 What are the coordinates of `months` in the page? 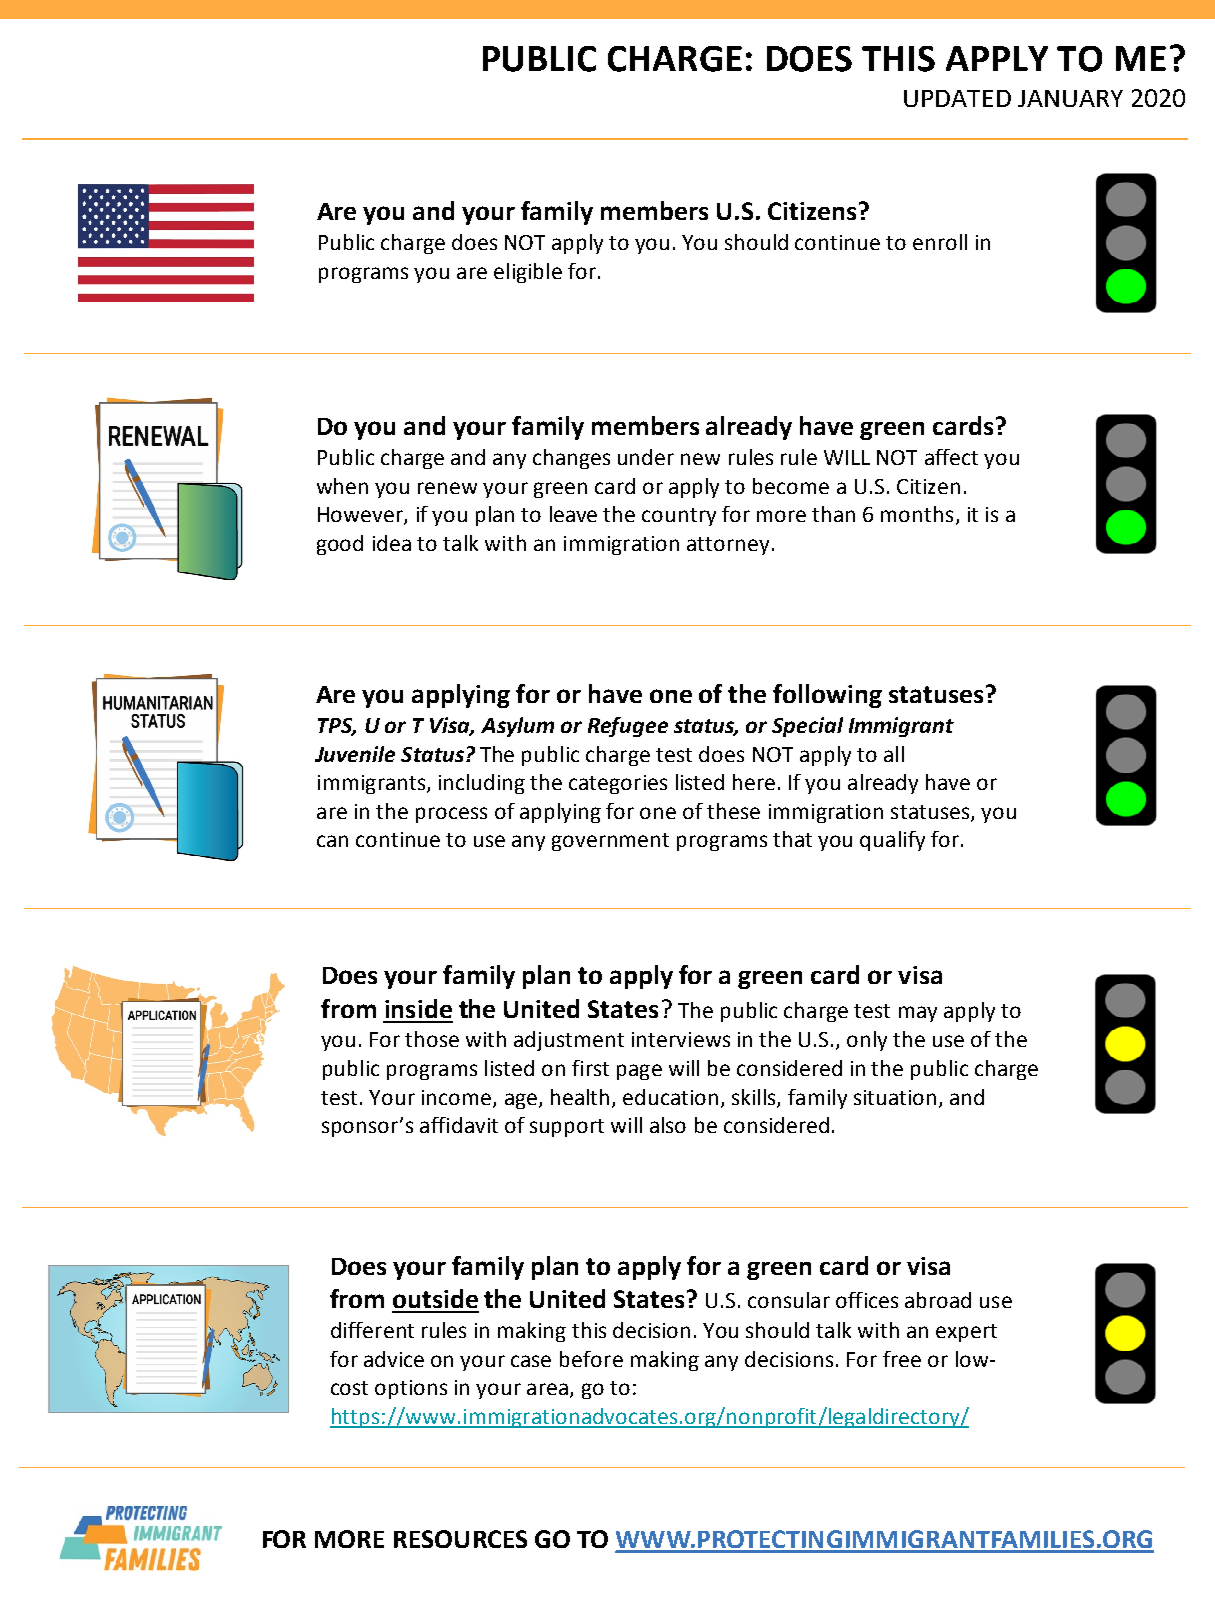 It's located at (917, 514).
